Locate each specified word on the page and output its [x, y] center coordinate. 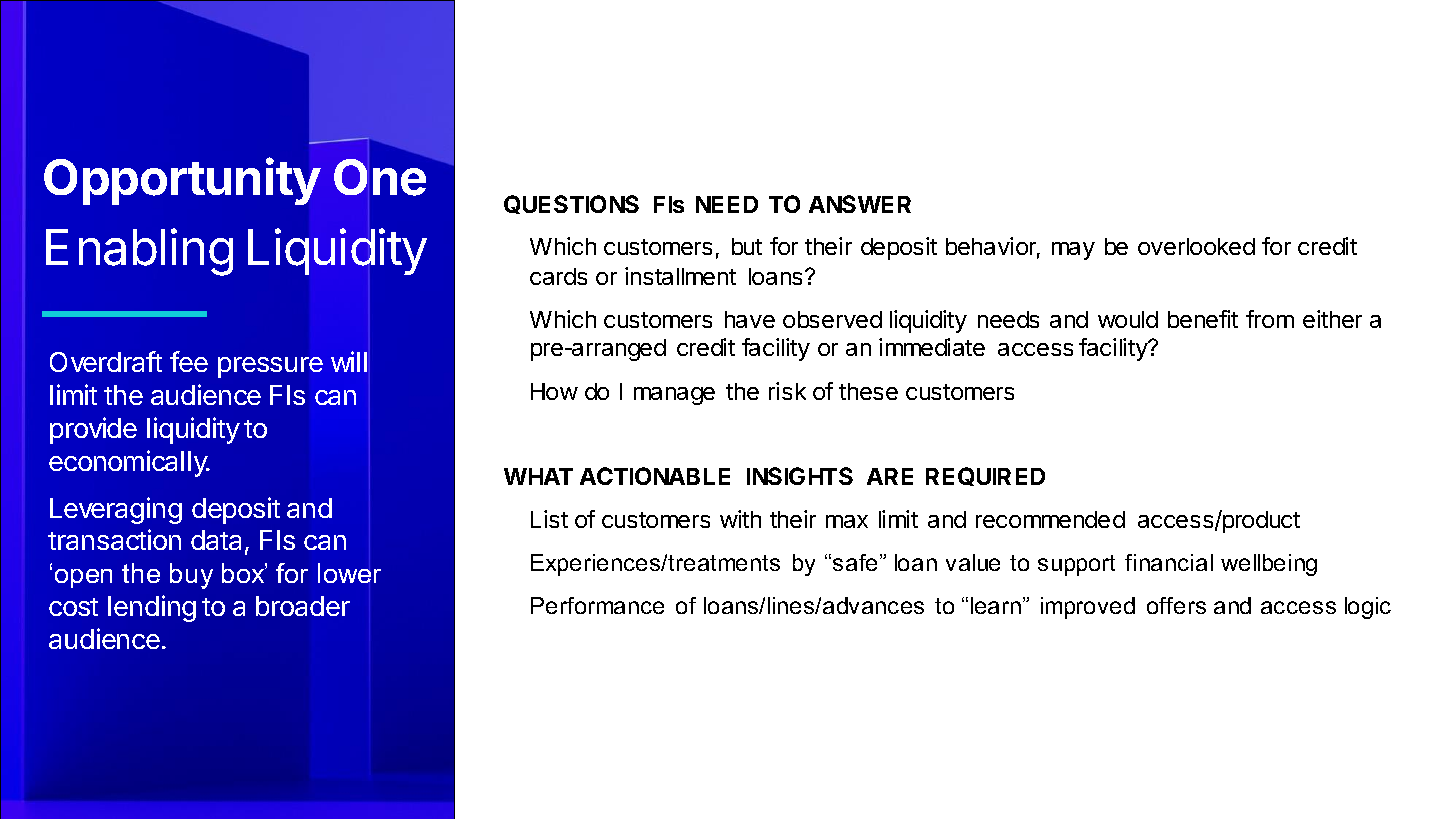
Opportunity [182, 181]
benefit [1203, 319]
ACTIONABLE [655, 476]
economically [129, 463]
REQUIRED [985, 476]
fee [189, 361]
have [750, 319]
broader [303, 606]
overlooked [1196, 246]
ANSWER [860, 204]
